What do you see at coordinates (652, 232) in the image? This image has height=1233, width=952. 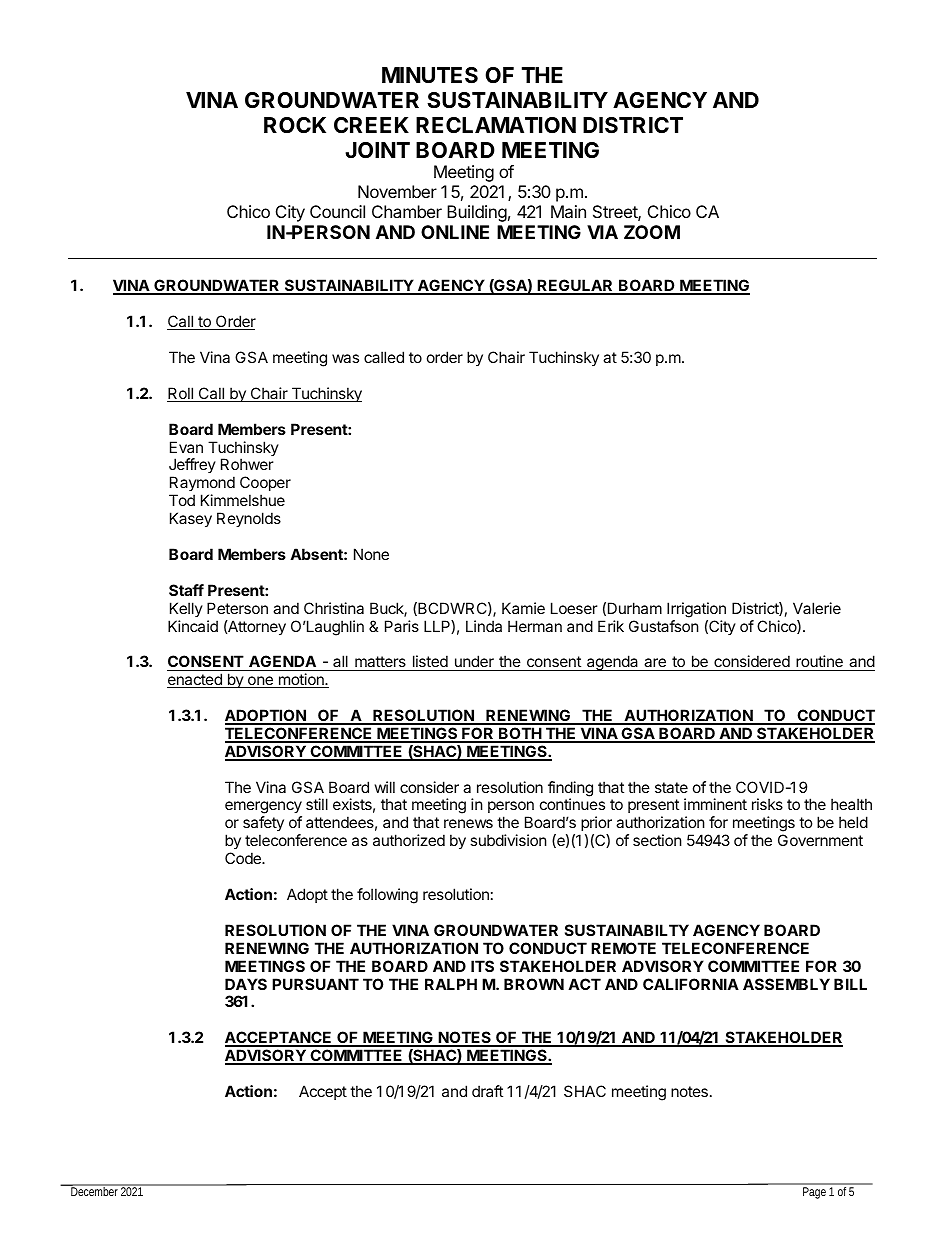 I see `ZOOM` at bounding box center [652, 232].
